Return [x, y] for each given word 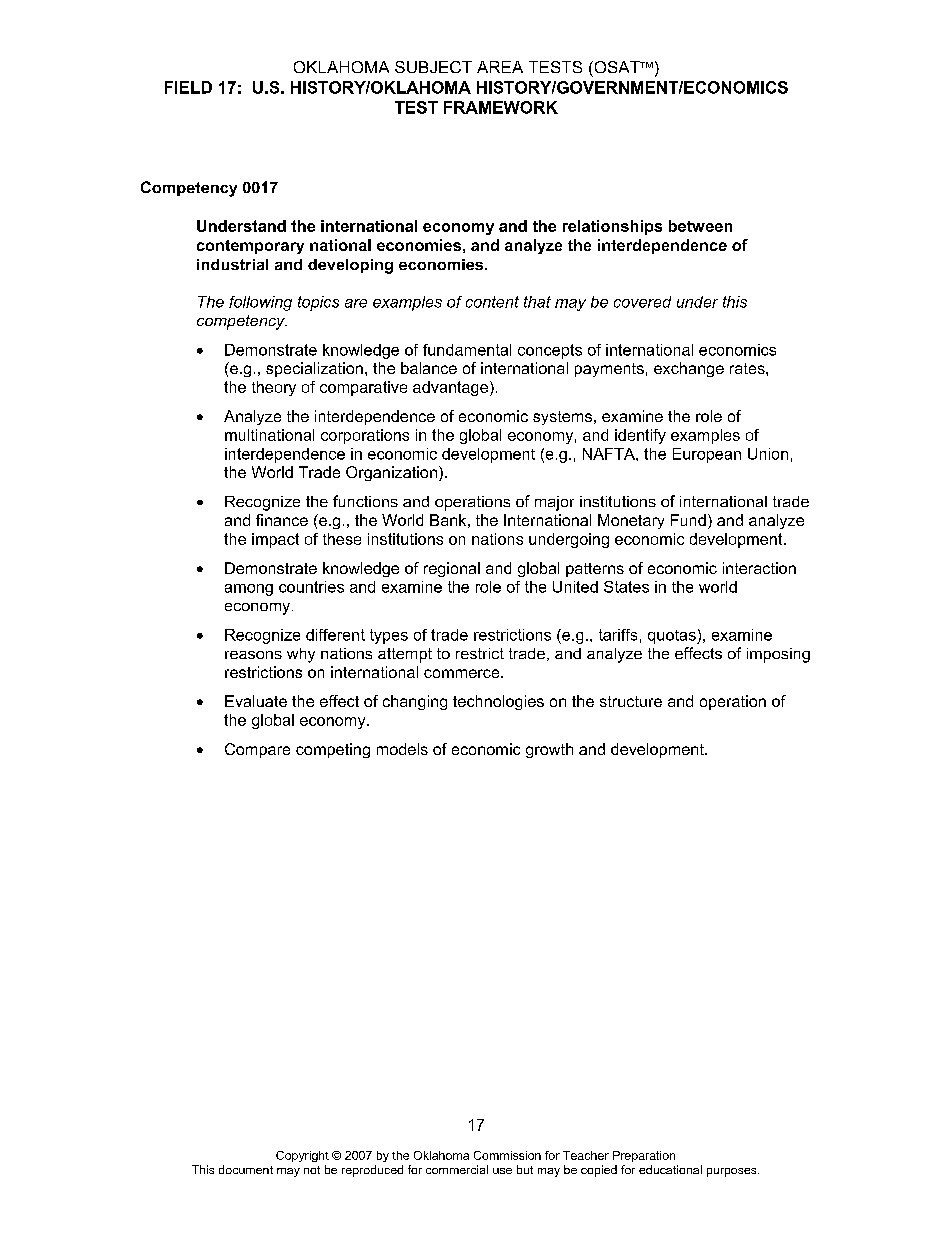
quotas [673, 637]
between [700, 226]
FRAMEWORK [501, 107]
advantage [452, 388]
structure [631, 701]
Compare [257, 750]
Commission [507, 1155]
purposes [733, 1172]
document [246, 1169]
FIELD [188, 87]
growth [549, 750]
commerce [463, 673]
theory [274, 388]
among [249, 590]
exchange [689, 369]
